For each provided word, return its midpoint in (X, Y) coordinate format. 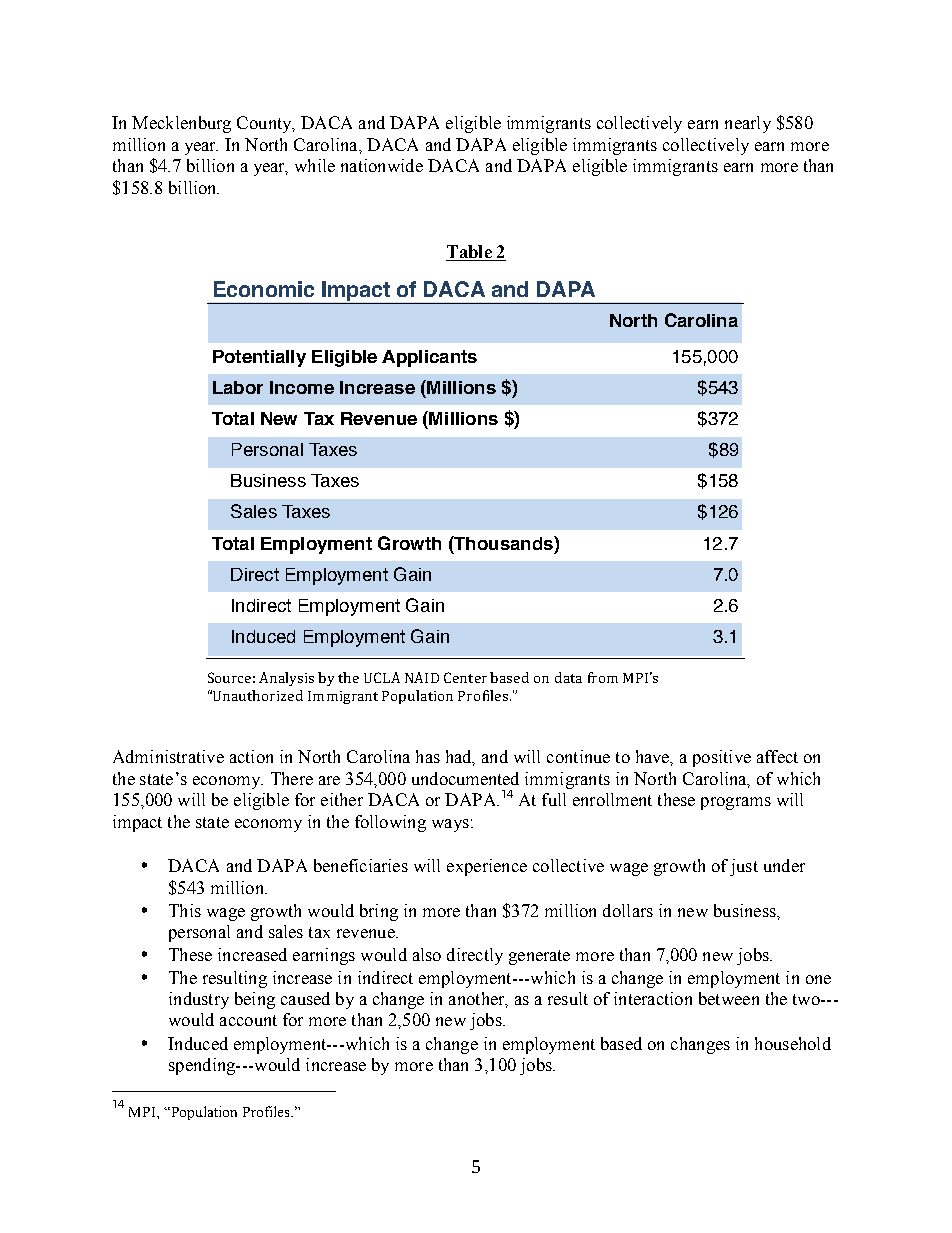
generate (539, 957)
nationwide (382, 165)
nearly (748, 124)
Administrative (168, 756)
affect (777, 756)
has (428, 756)
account (248, 1020)
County (265, 124)
